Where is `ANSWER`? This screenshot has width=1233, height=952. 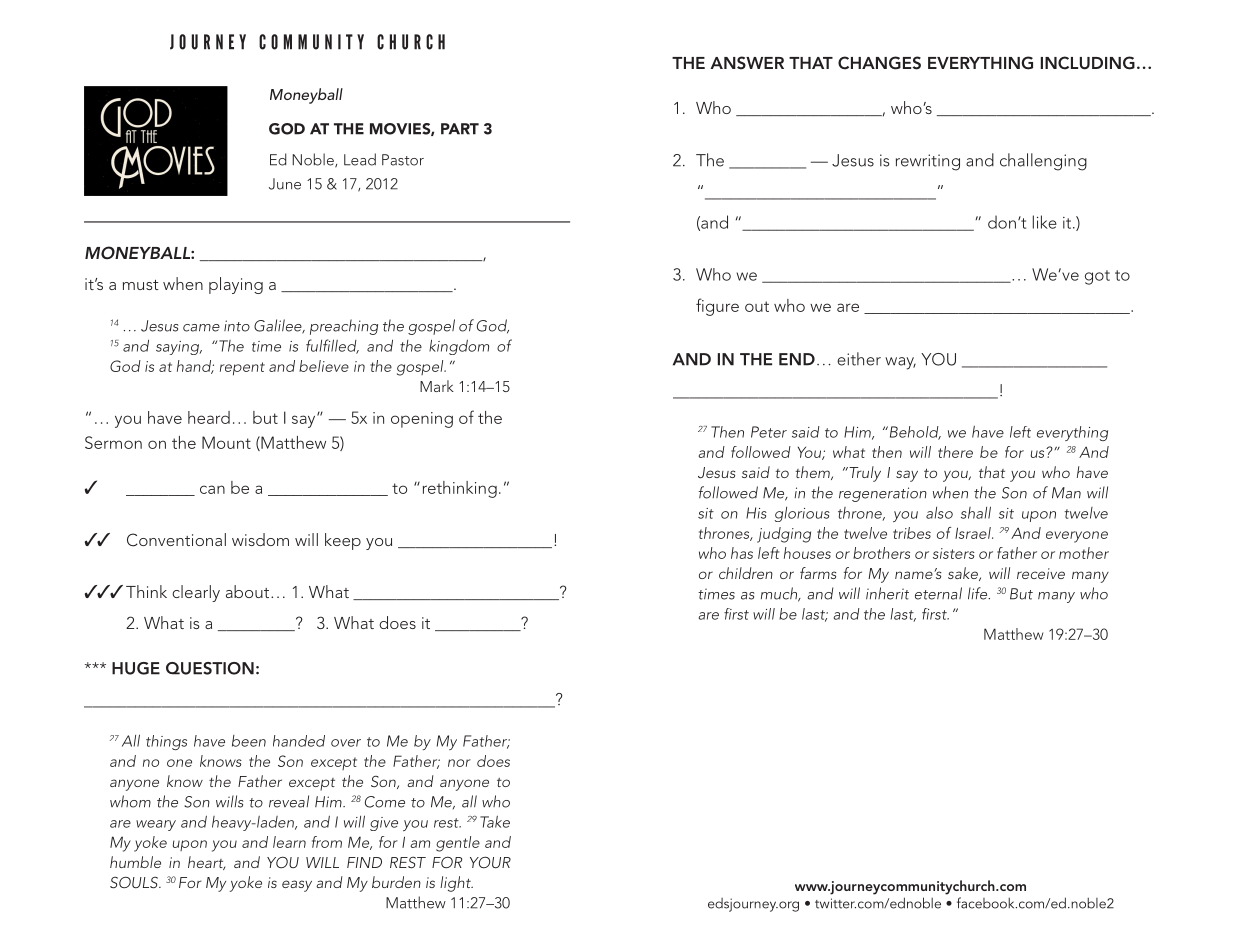
ANSWER is located at coordinates (747, 63).
